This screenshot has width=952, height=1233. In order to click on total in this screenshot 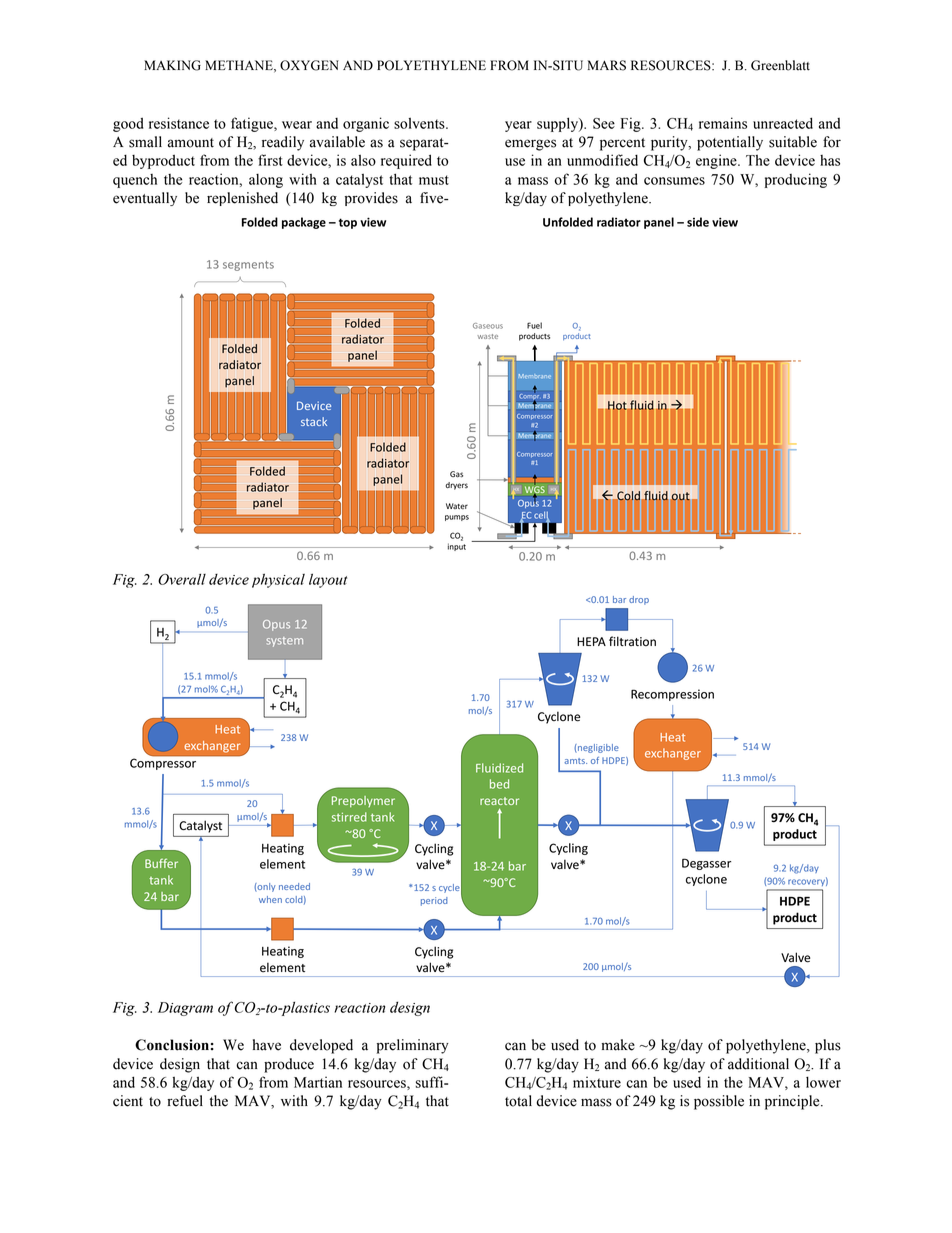, I will do `click(518, 1101)`.
